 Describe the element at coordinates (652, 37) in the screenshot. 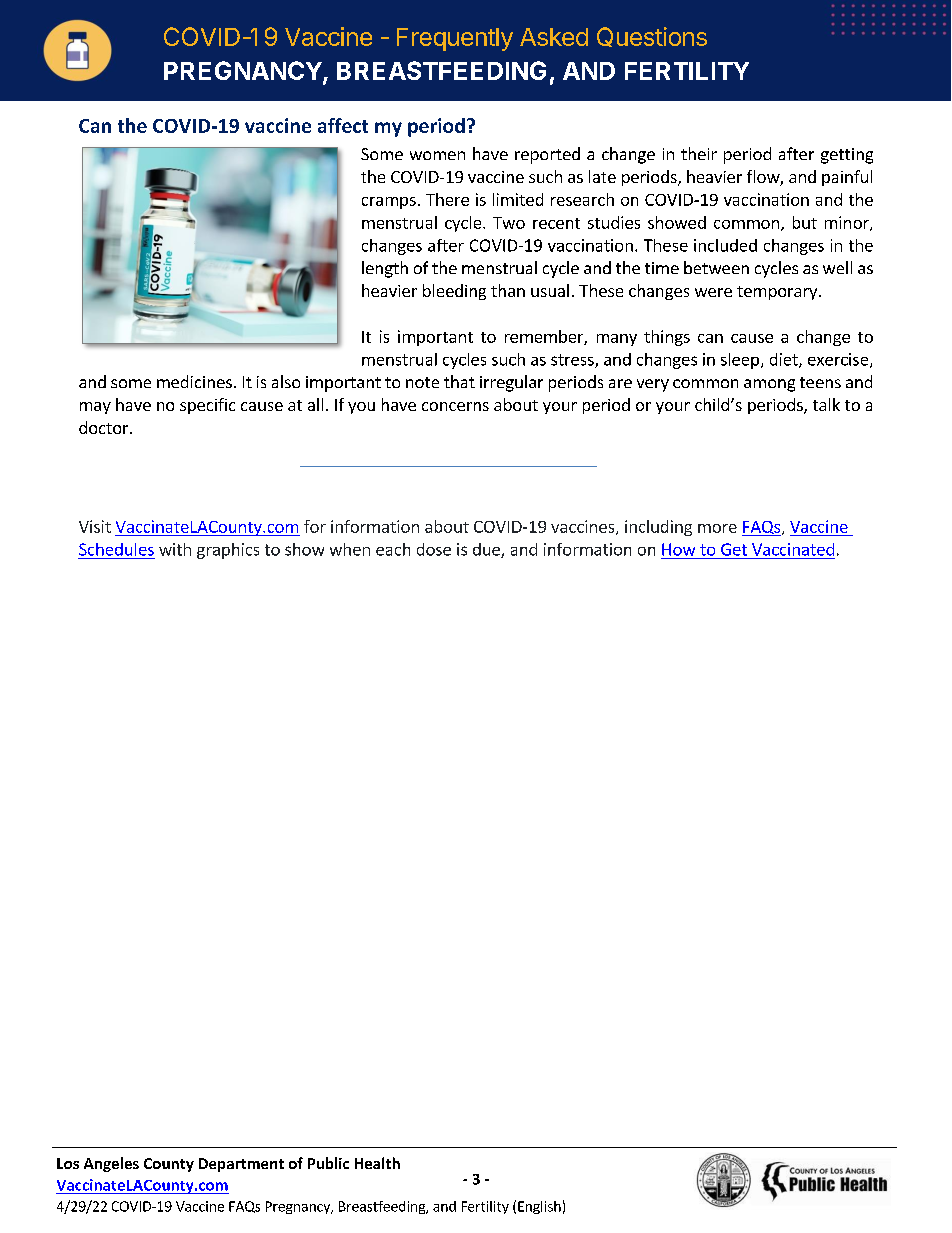

I see `Questions` at that location.
